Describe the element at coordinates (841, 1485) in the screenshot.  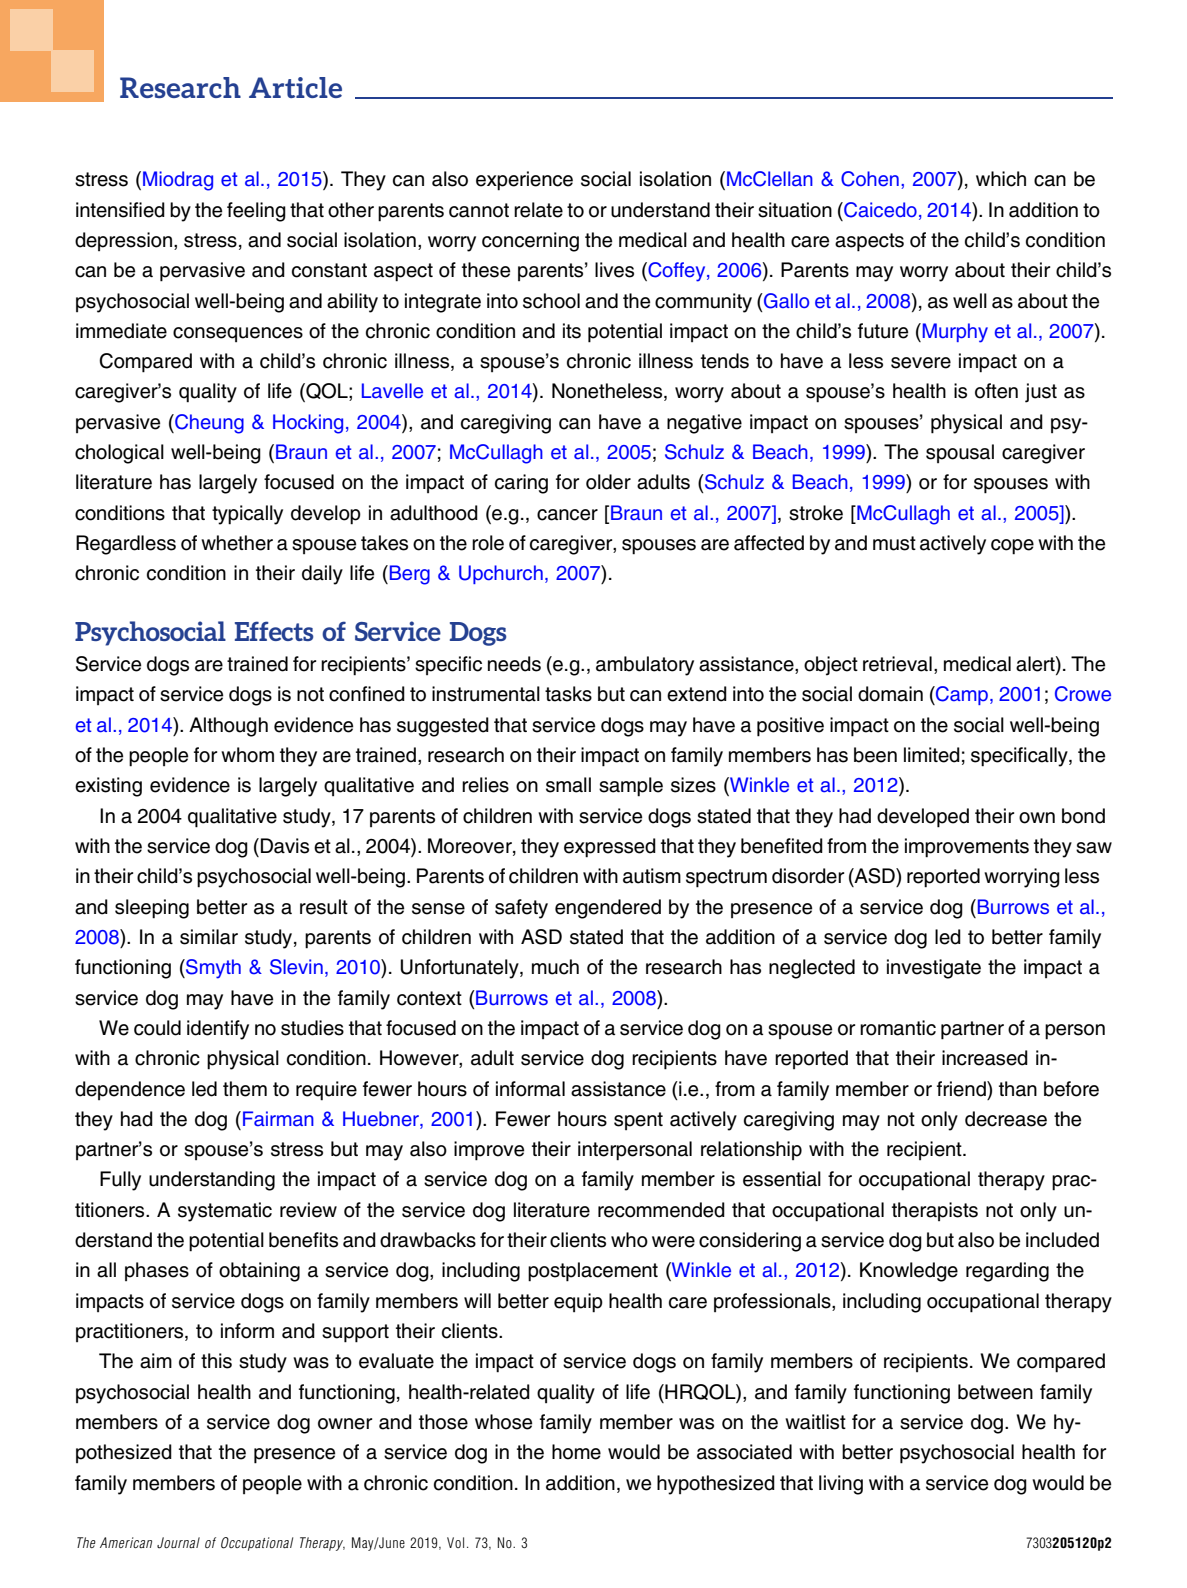
I see `living` at that location.
